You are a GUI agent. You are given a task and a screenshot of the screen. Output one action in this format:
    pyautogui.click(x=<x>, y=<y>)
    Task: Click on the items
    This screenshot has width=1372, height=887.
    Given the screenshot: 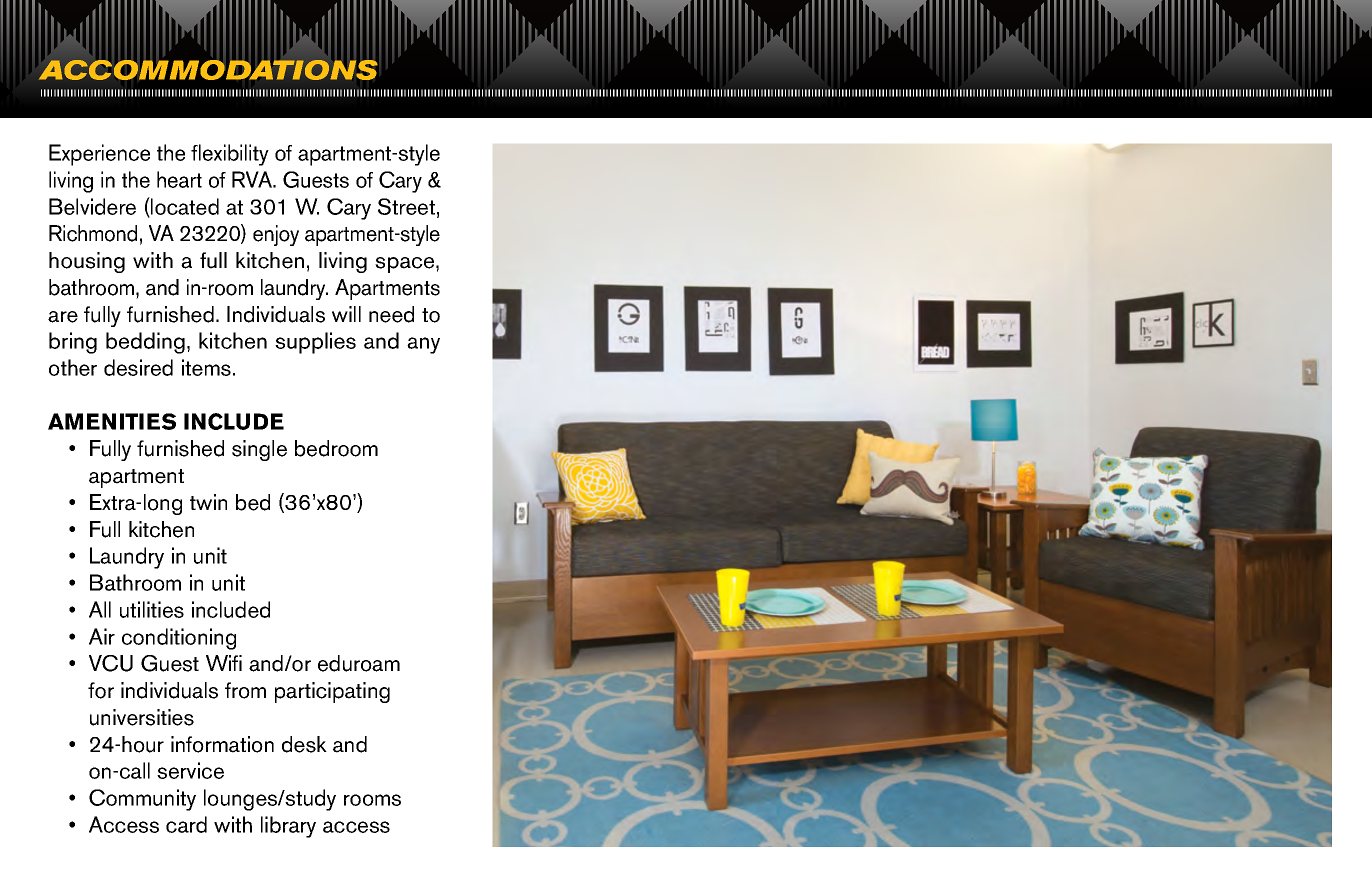 What is the action you would take?
    pyautogui.click(x=206, y=367)
